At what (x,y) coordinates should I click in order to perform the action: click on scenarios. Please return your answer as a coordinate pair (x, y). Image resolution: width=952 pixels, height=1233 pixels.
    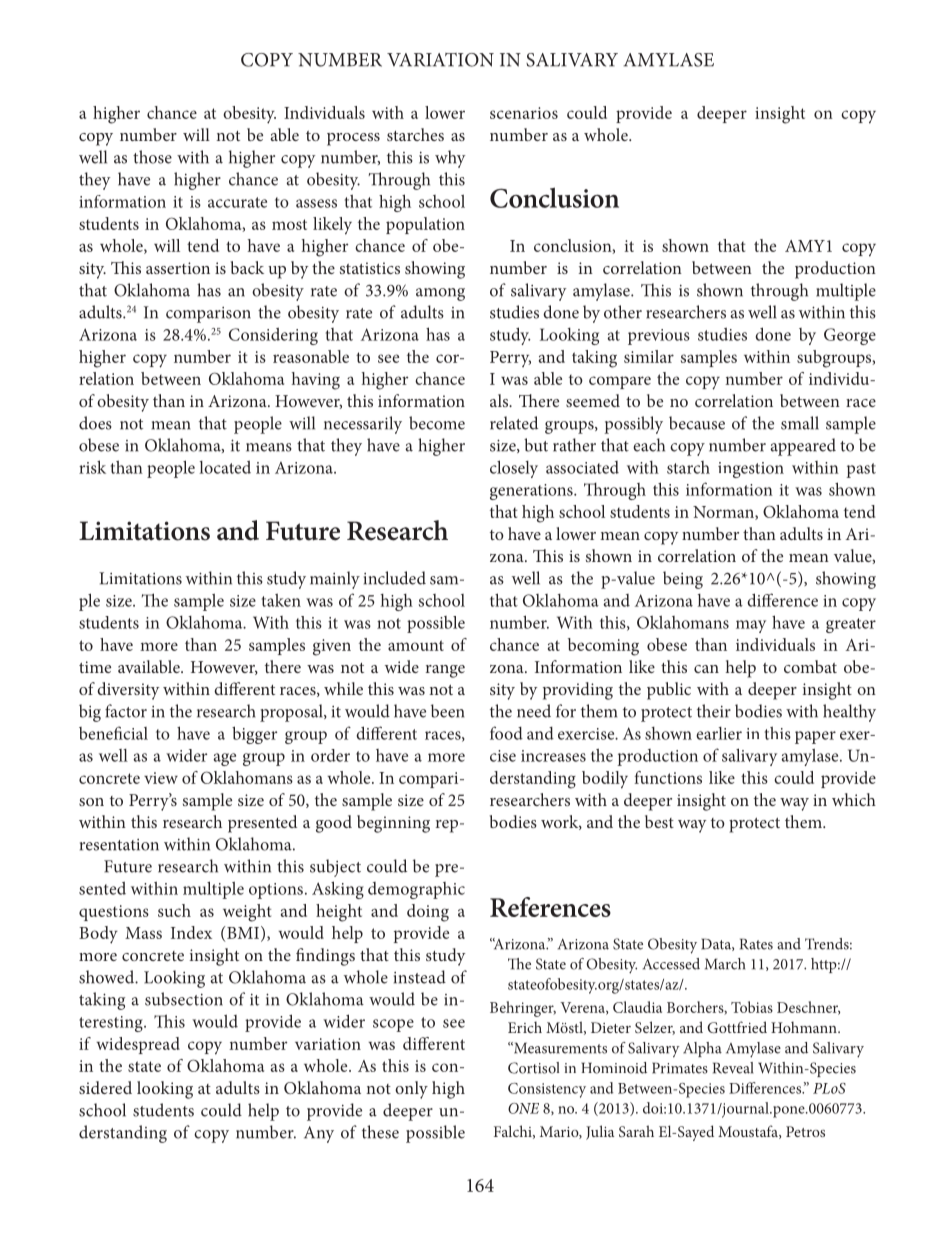
    Looking at the image, I should click on (524, 113).
